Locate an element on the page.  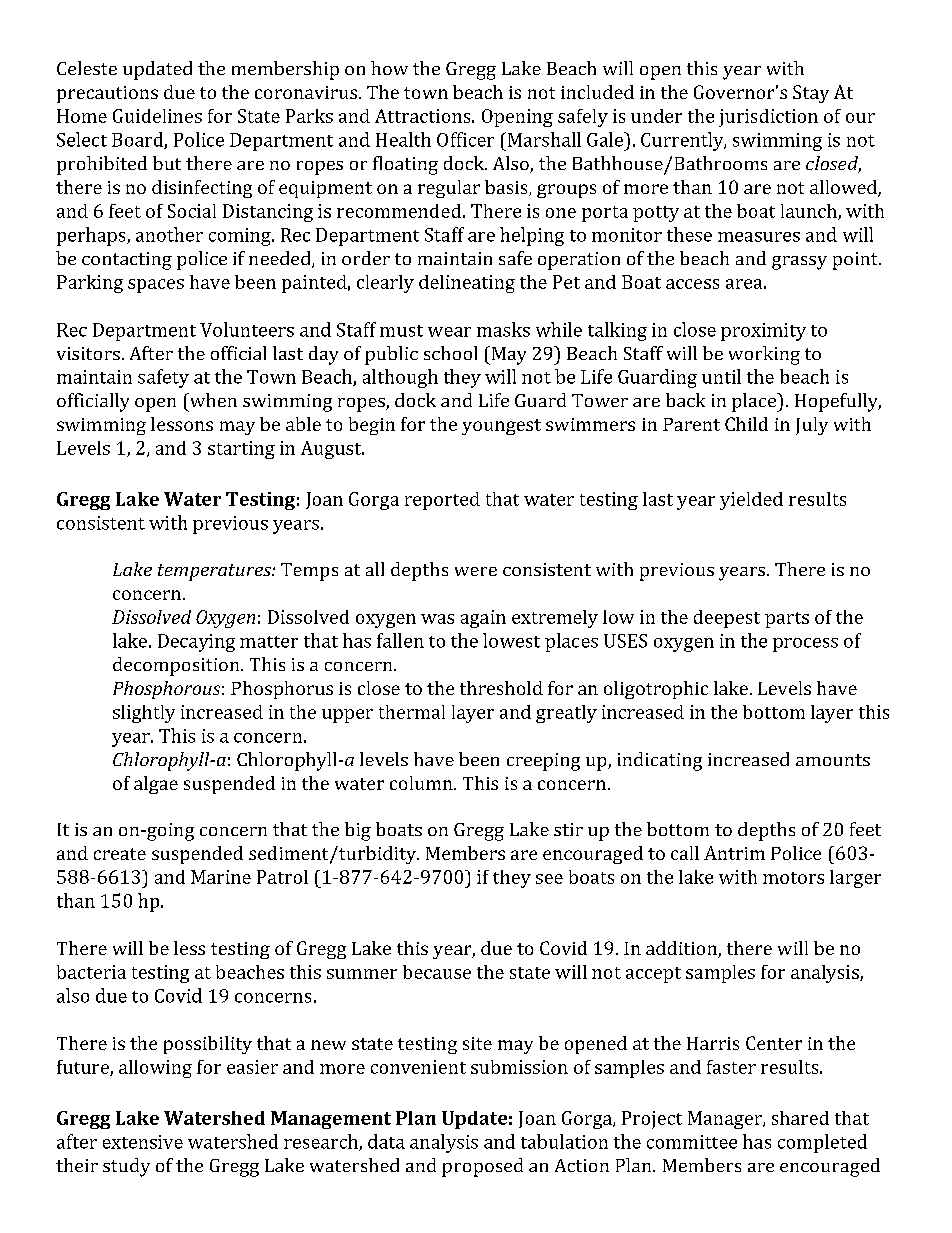
Decaying is located at coordinates (196, 643).
